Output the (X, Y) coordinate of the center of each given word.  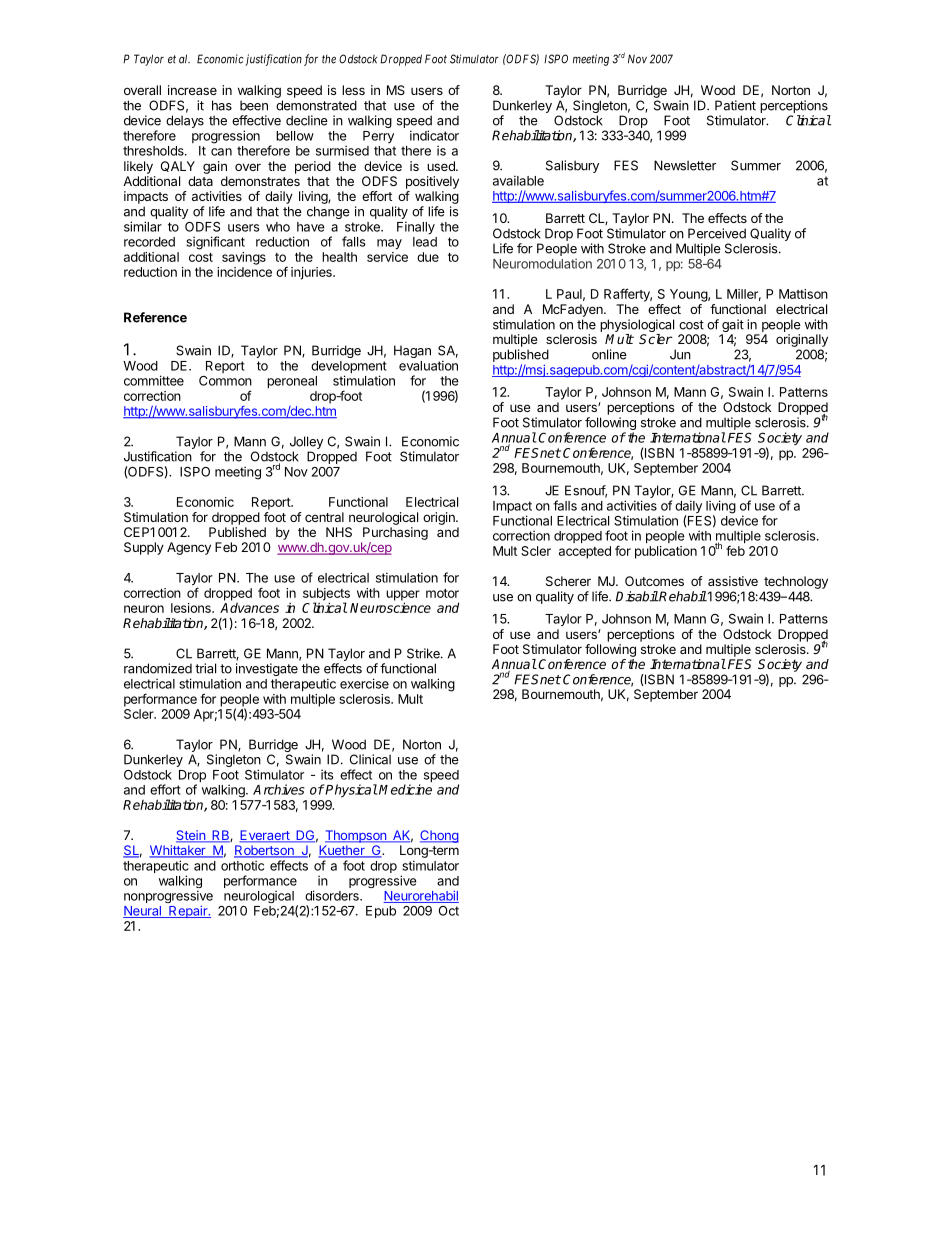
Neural (143, 912)
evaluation (428, 365)
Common (225, 381)
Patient (735, 105)
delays (185, 121)
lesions (192, 608)
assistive (733, 581)
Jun (680, 354)
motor (442, 593)
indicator (434, 135)
